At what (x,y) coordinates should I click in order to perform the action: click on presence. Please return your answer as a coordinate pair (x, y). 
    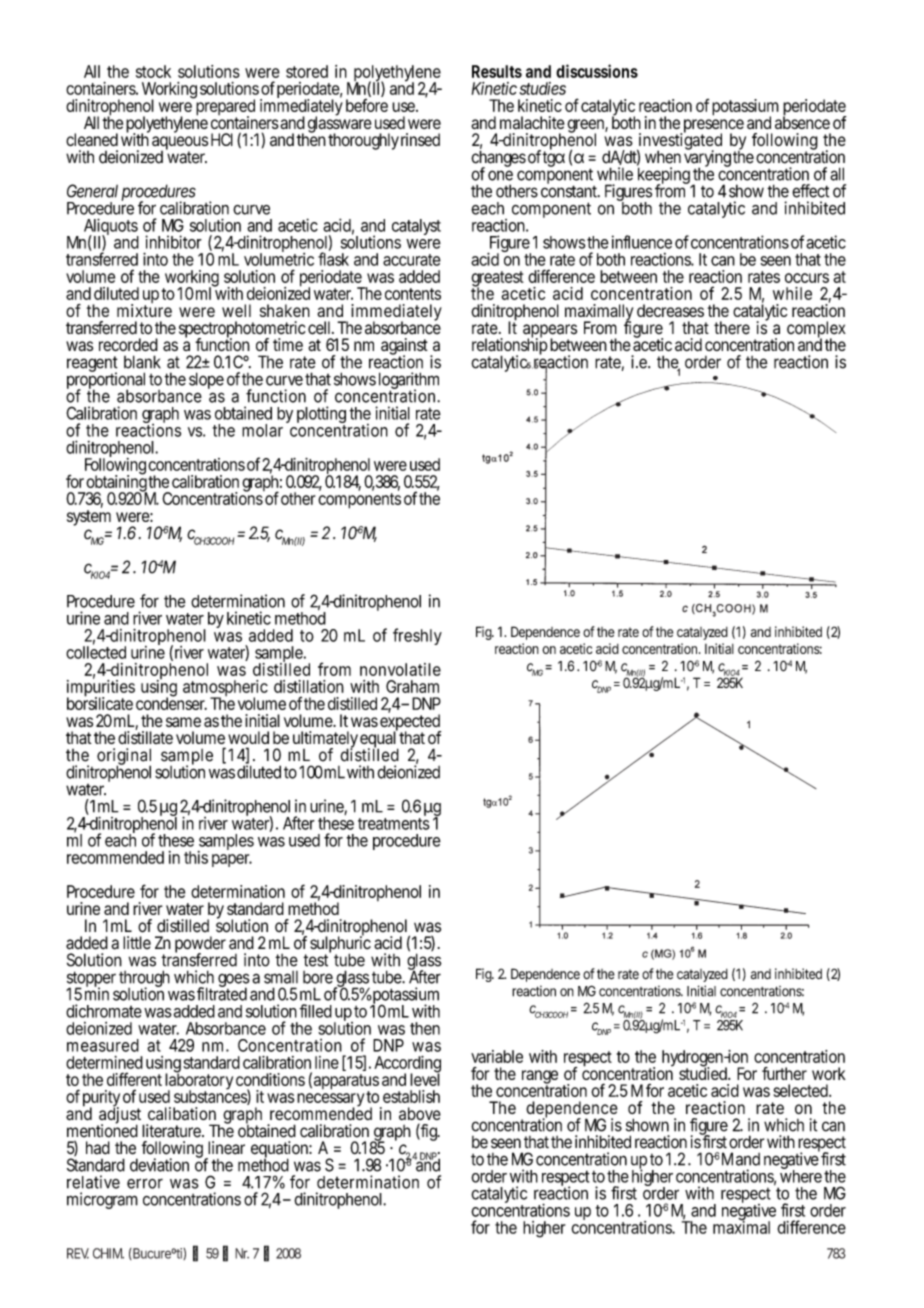
    Looking at the image, I should click on (714, 127).
